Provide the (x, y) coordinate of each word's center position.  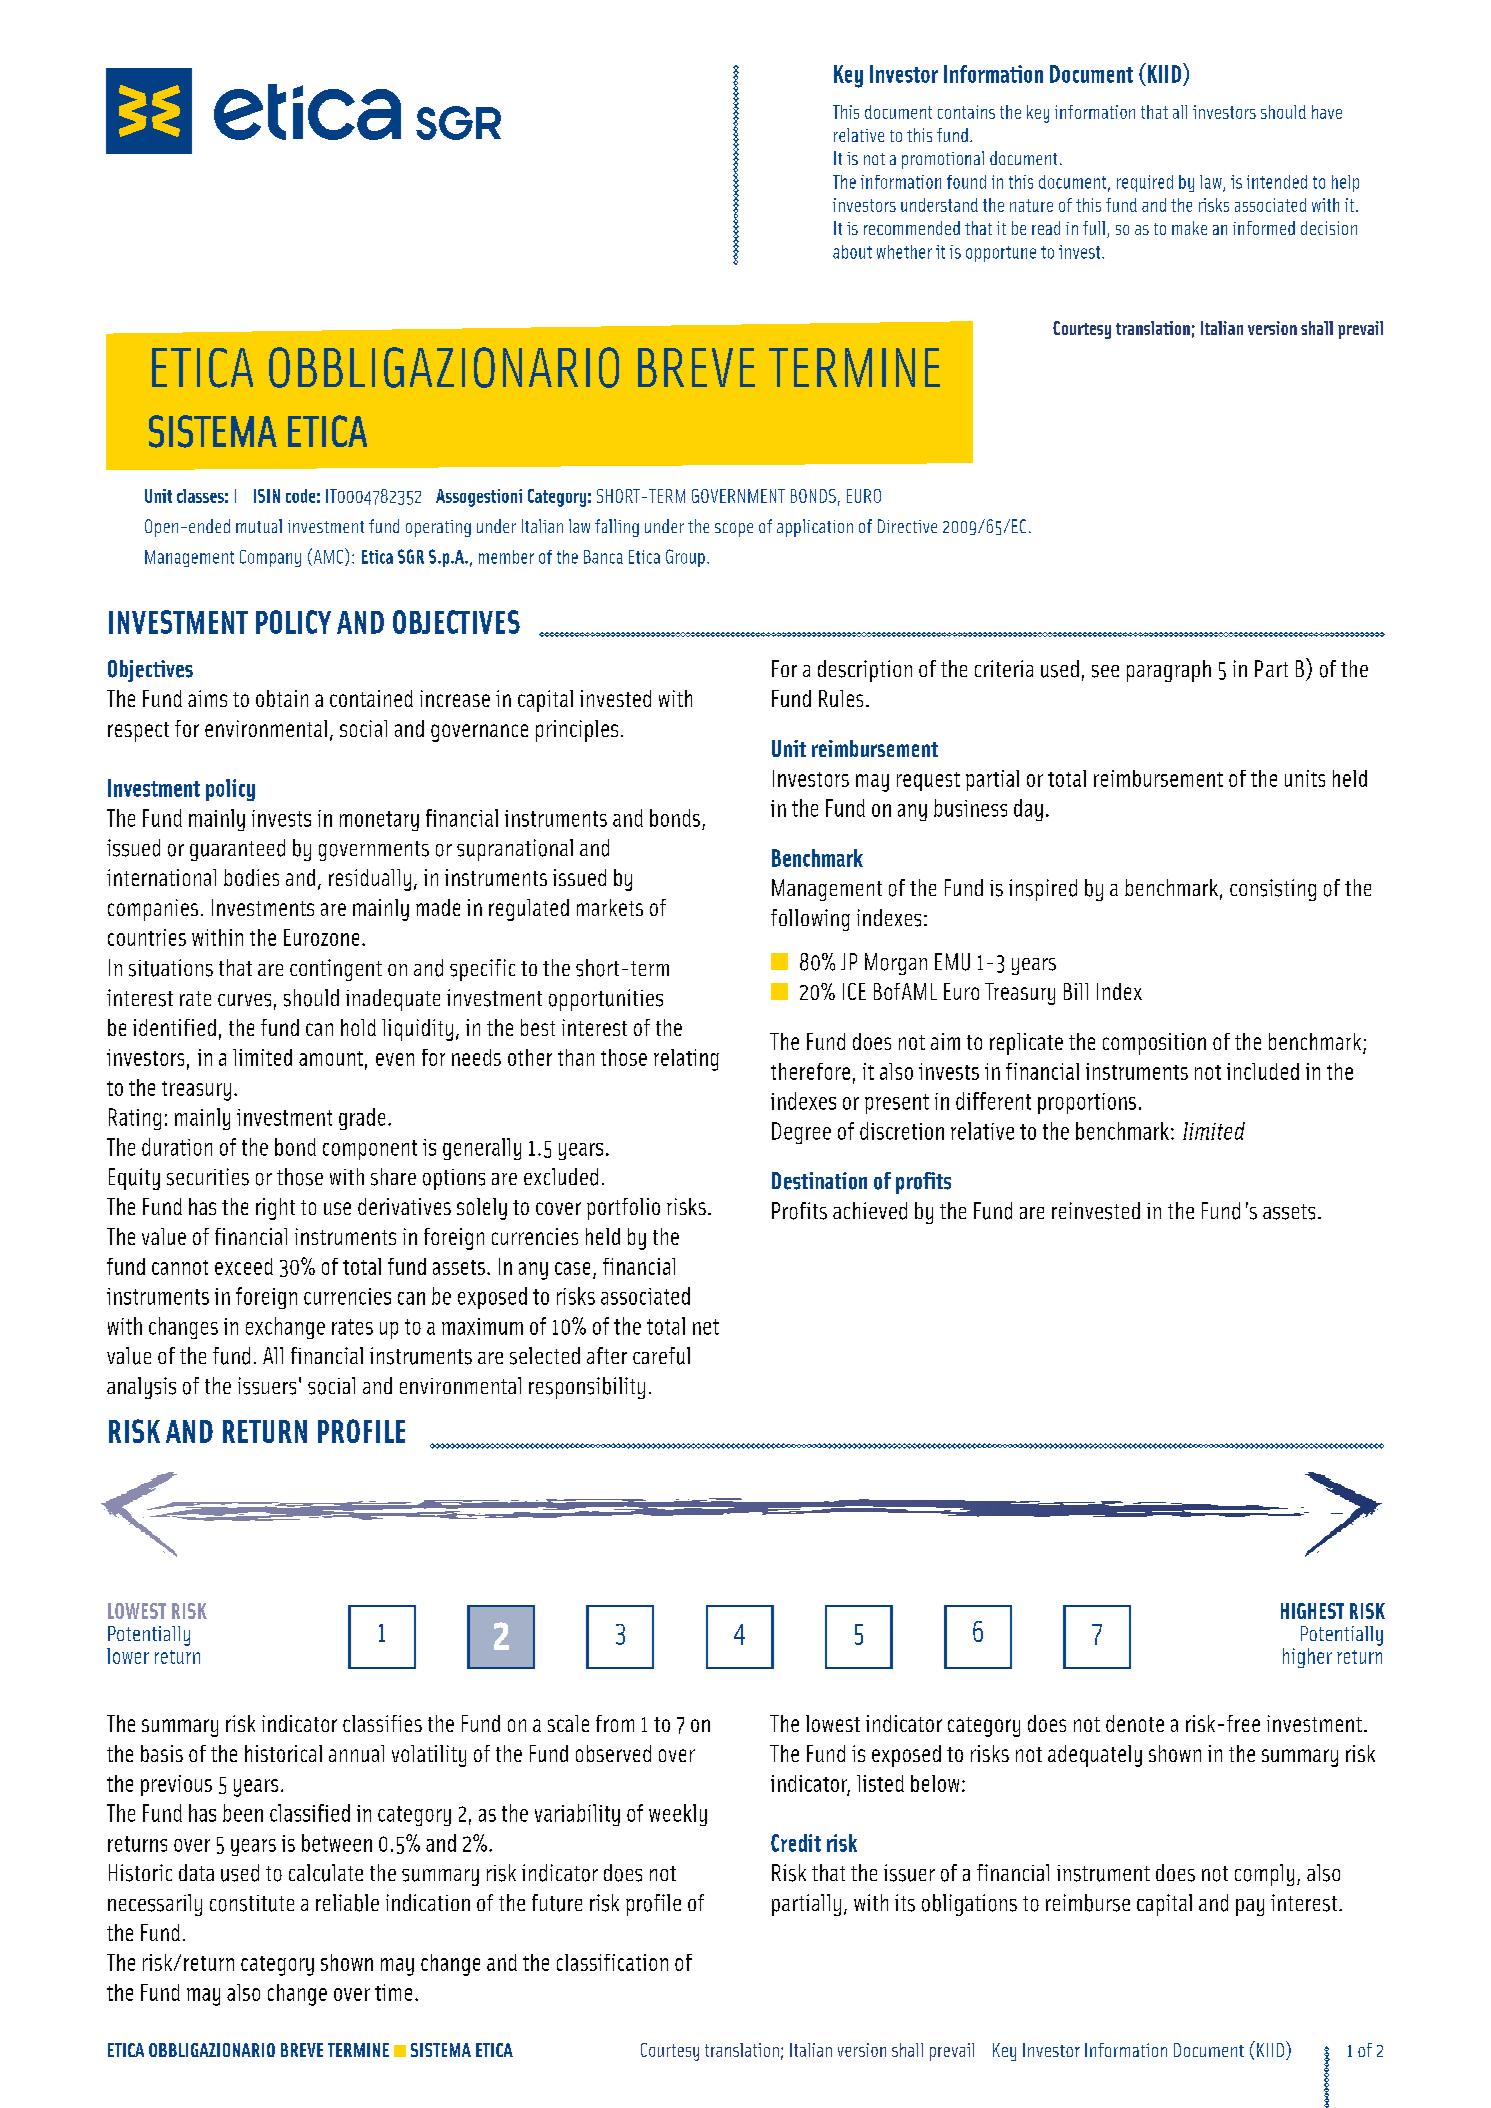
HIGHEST (1312, 1611)
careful (661, 1356)
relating (686, 1060)
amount (331, 1058)
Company (270, 558)
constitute (252, 1903)
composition (1154, 1044)
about (852, 252)
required (1145, 183)
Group (685, 558)
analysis (141, 1388)
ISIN (267, 496)
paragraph (1169, 671)
